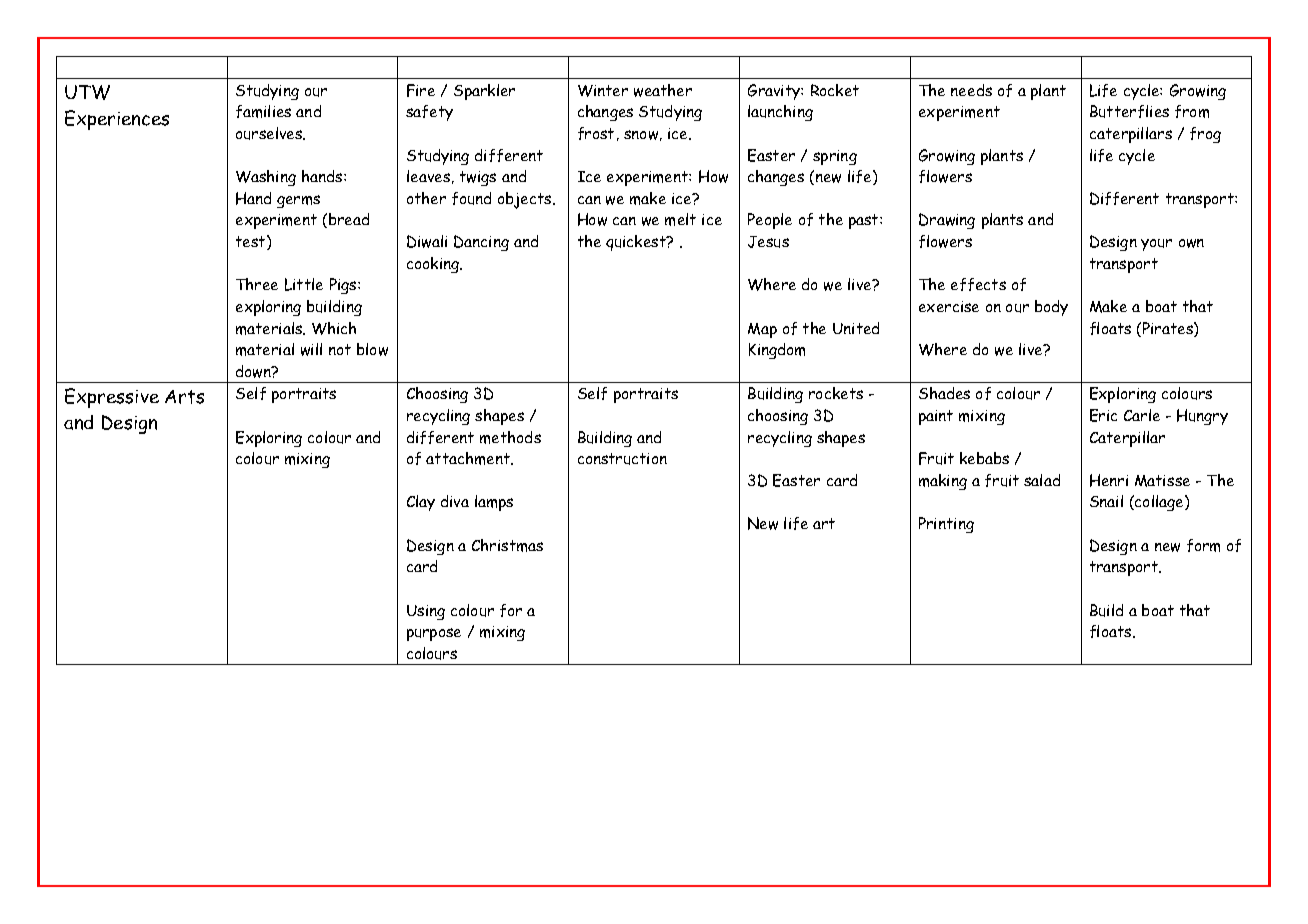  Describe the element at coordinates (1129, 111) in the screenshot. I see `Butterflies` at that location.
